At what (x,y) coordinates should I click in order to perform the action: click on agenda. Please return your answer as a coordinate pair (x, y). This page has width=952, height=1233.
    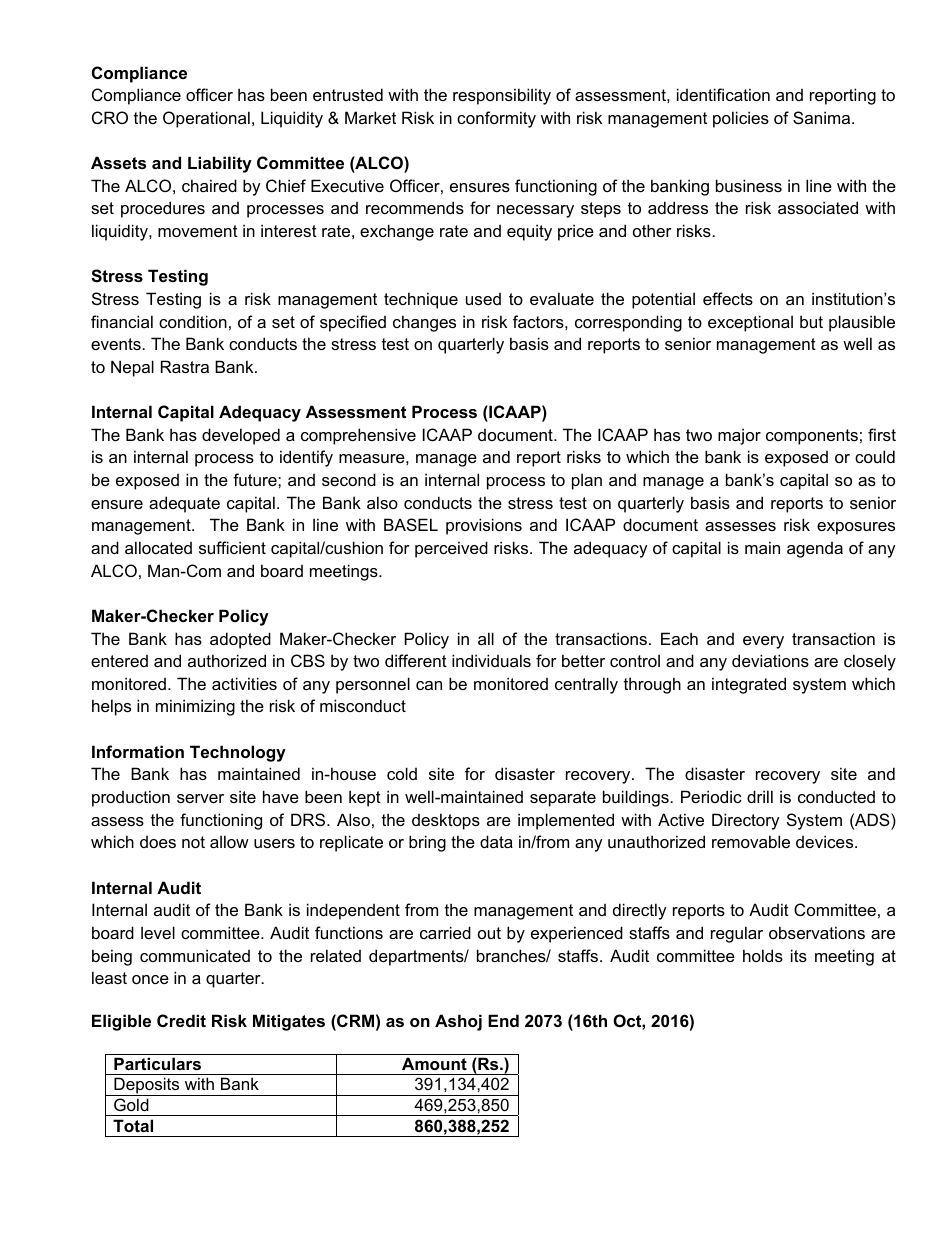
    Looking at the image, I should click on (815, 550).
